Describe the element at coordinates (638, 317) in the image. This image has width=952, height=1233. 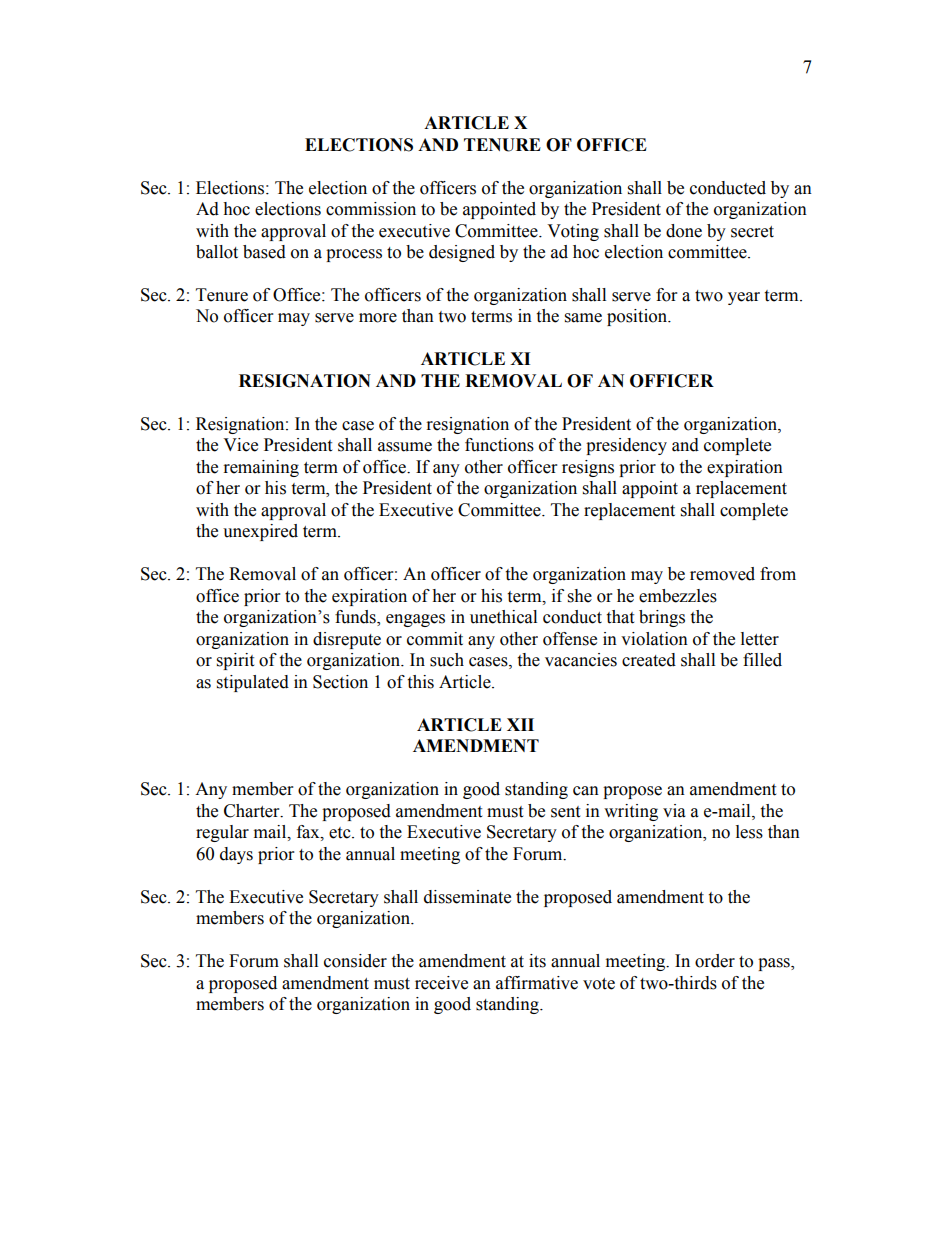
I see `position` at that location.
